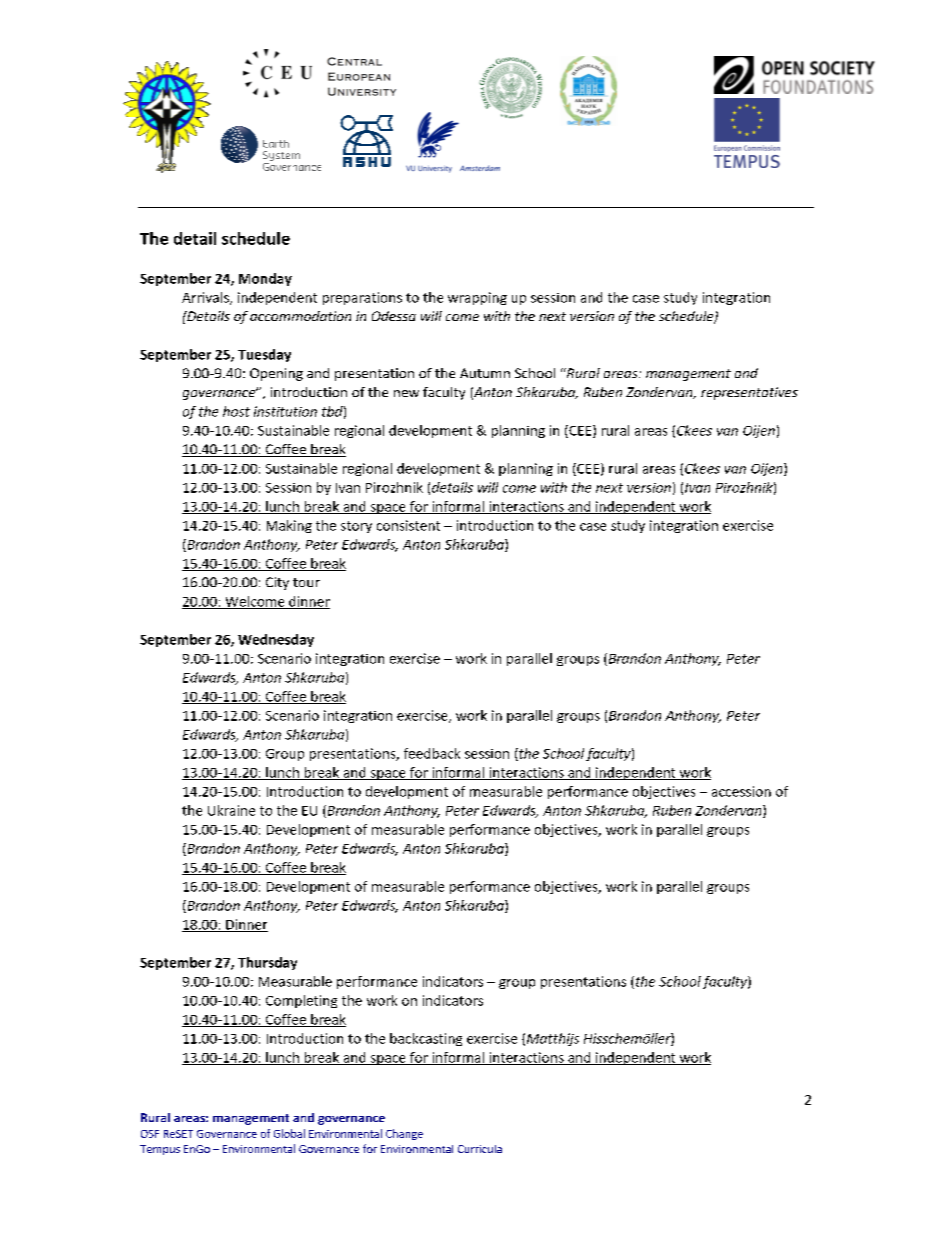  Describe the element at coordinates (289, 1133) in the image. I see `Global` at that location.
